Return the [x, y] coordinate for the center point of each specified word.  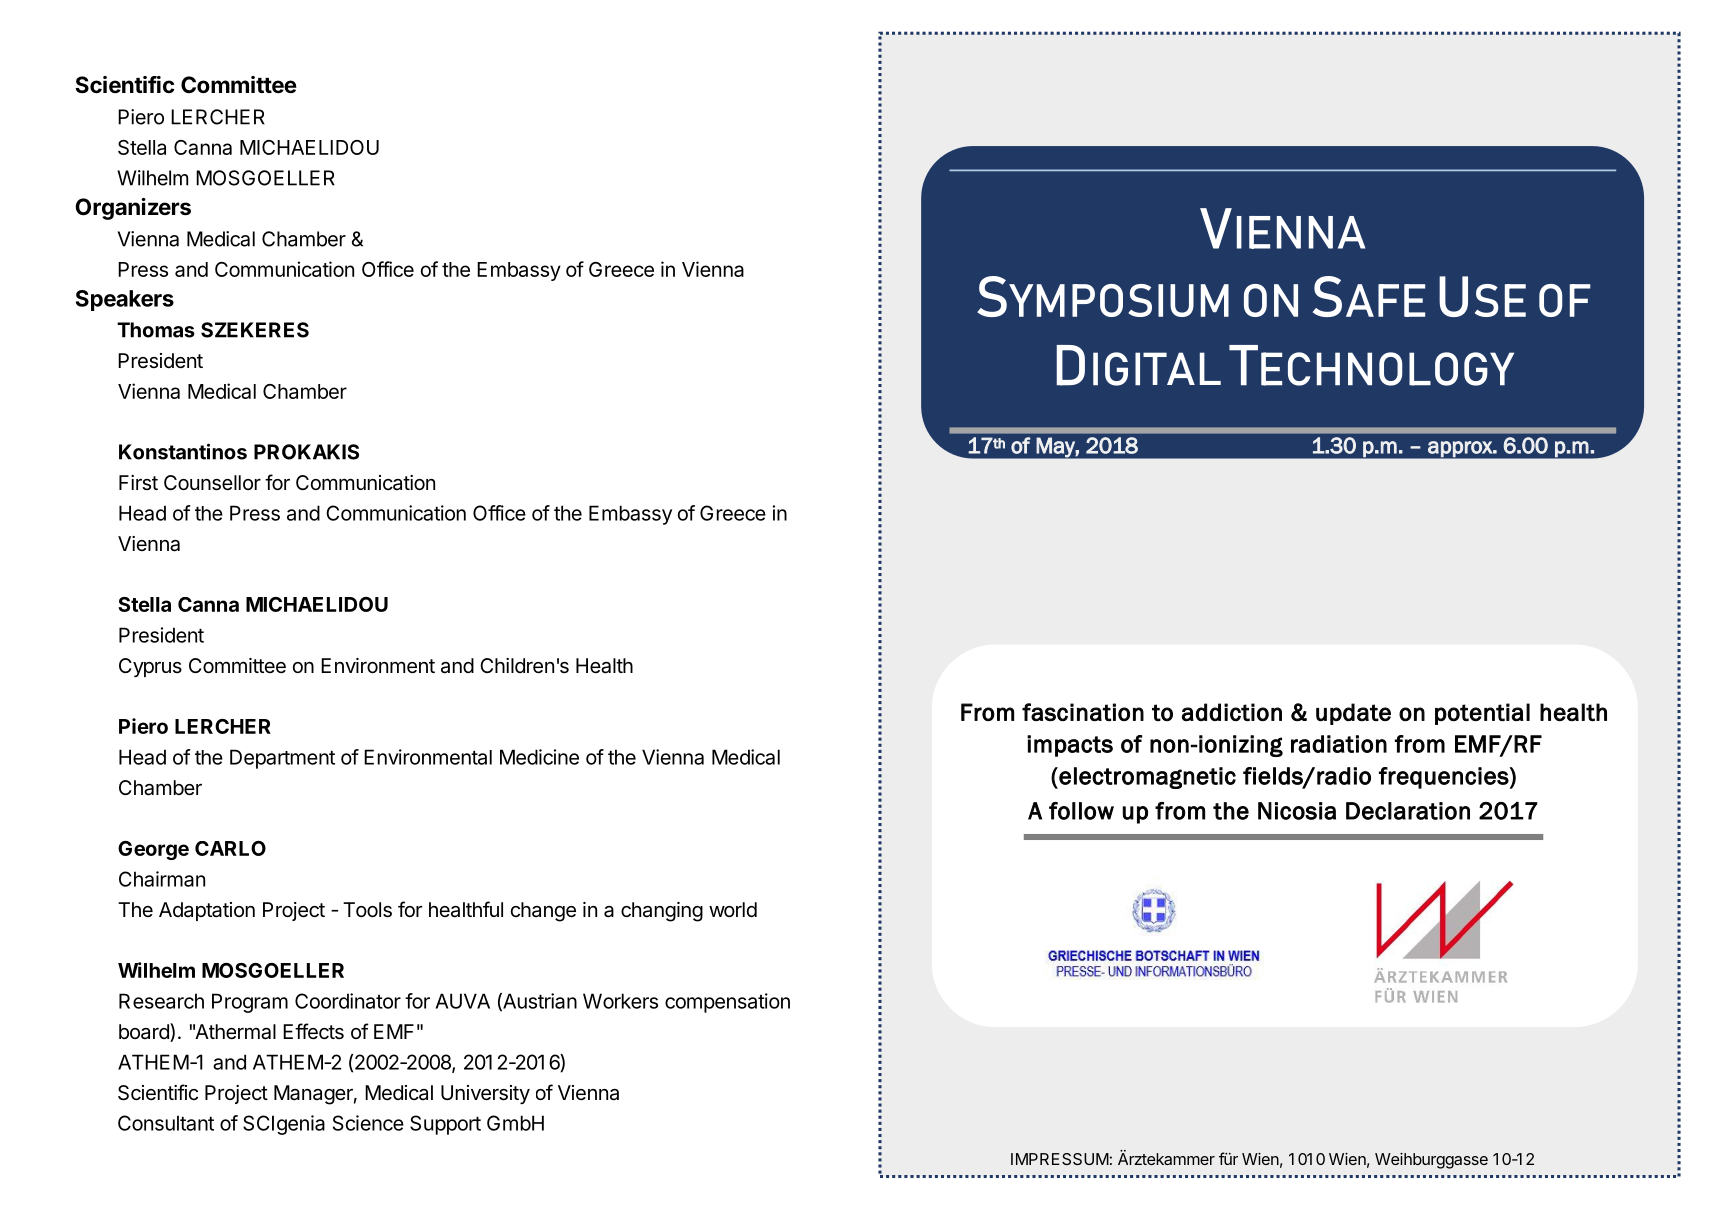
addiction [1232, 712]
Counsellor [212, 483]
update [1353, 714]
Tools [367, 910]
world [733, 909]
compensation [727, 1003]
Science [368, 1123]
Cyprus [150, 667]
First [138, 483]
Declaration [1408, 811]
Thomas [156, 330]
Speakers [125, 300]
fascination [1083, 712]
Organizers [133, 209]
